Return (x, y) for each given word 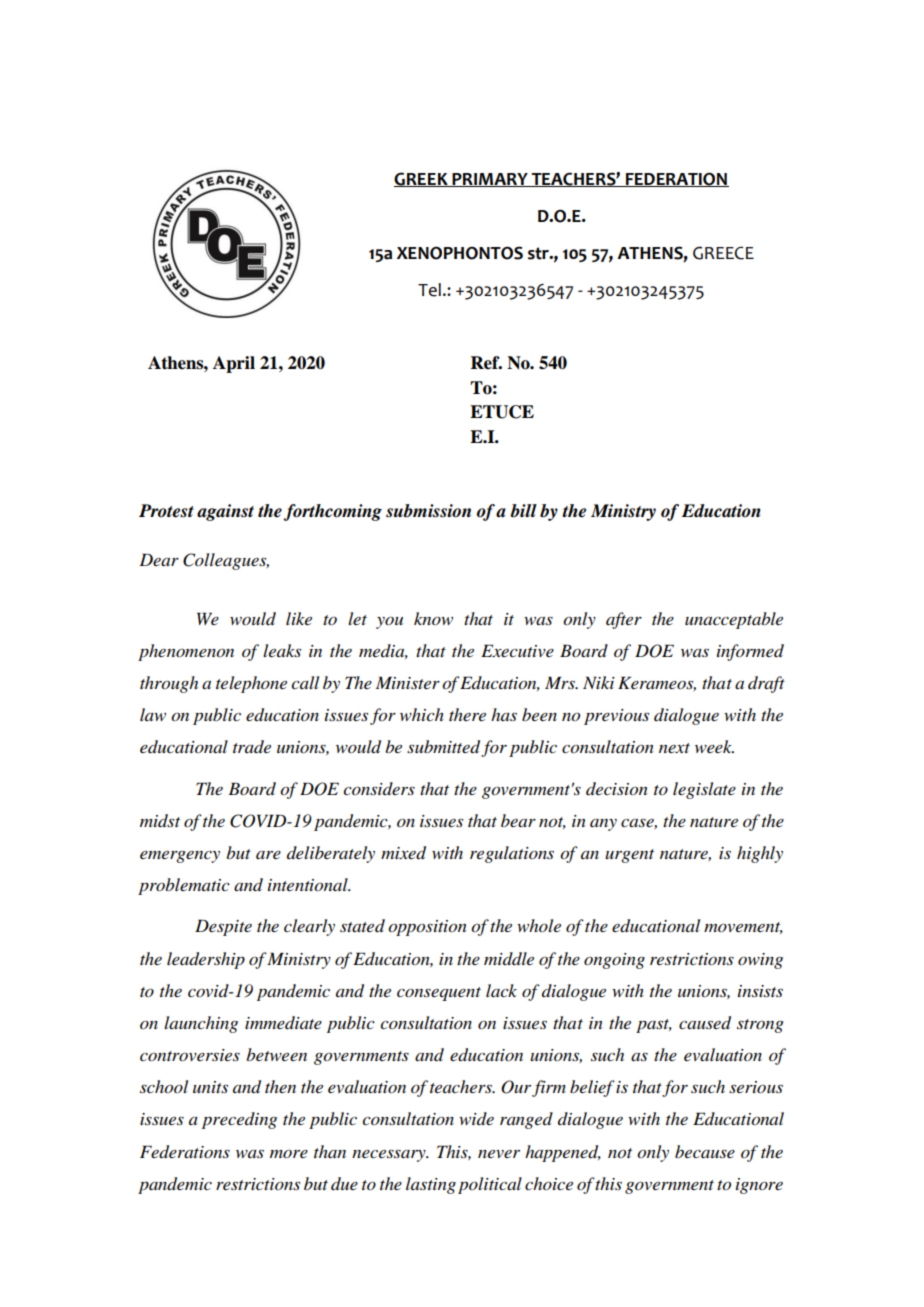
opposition (427, 928)
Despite (223, 927)
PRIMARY (490, 180)
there (467, 714)
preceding (239, 1120)
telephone (251, 684)
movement (743, 928)
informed (750, 652)
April (234, 364)
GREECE (723, 253)
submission (428, 511)
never (499, 1154)
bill (523, 511)
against (225, 512)
